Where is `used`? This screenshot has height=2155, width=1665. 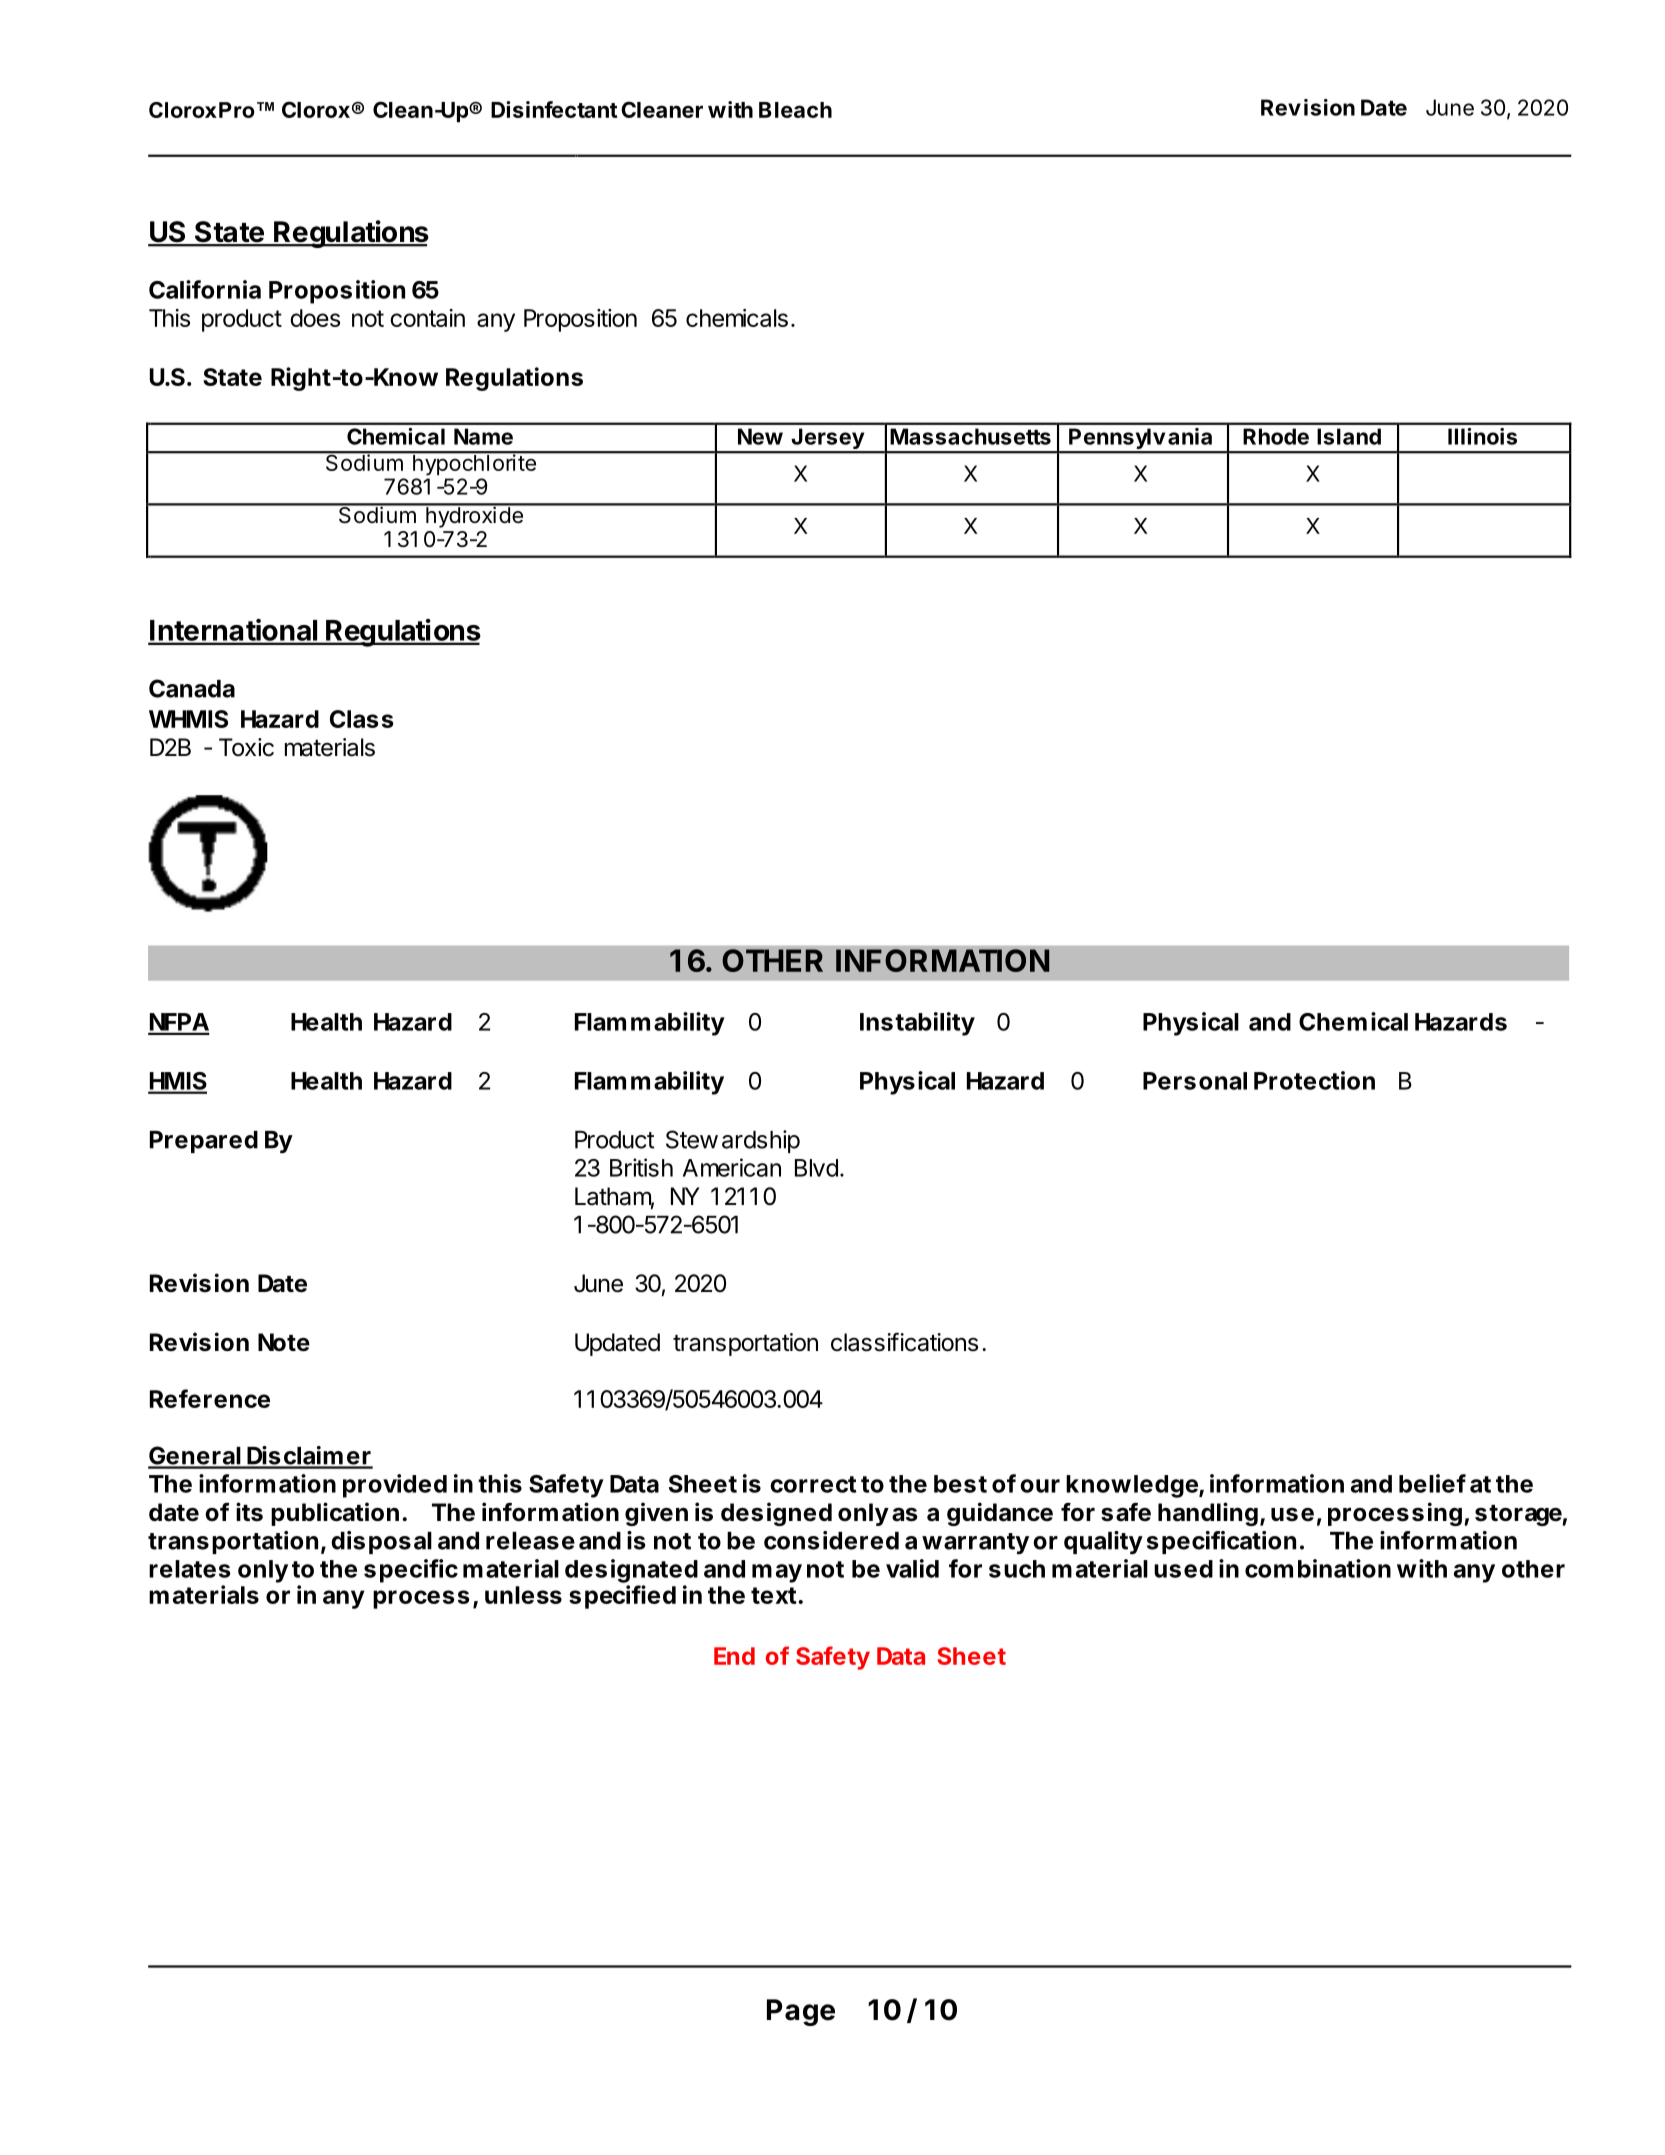 used is located at coordinates (1183, 1569).
